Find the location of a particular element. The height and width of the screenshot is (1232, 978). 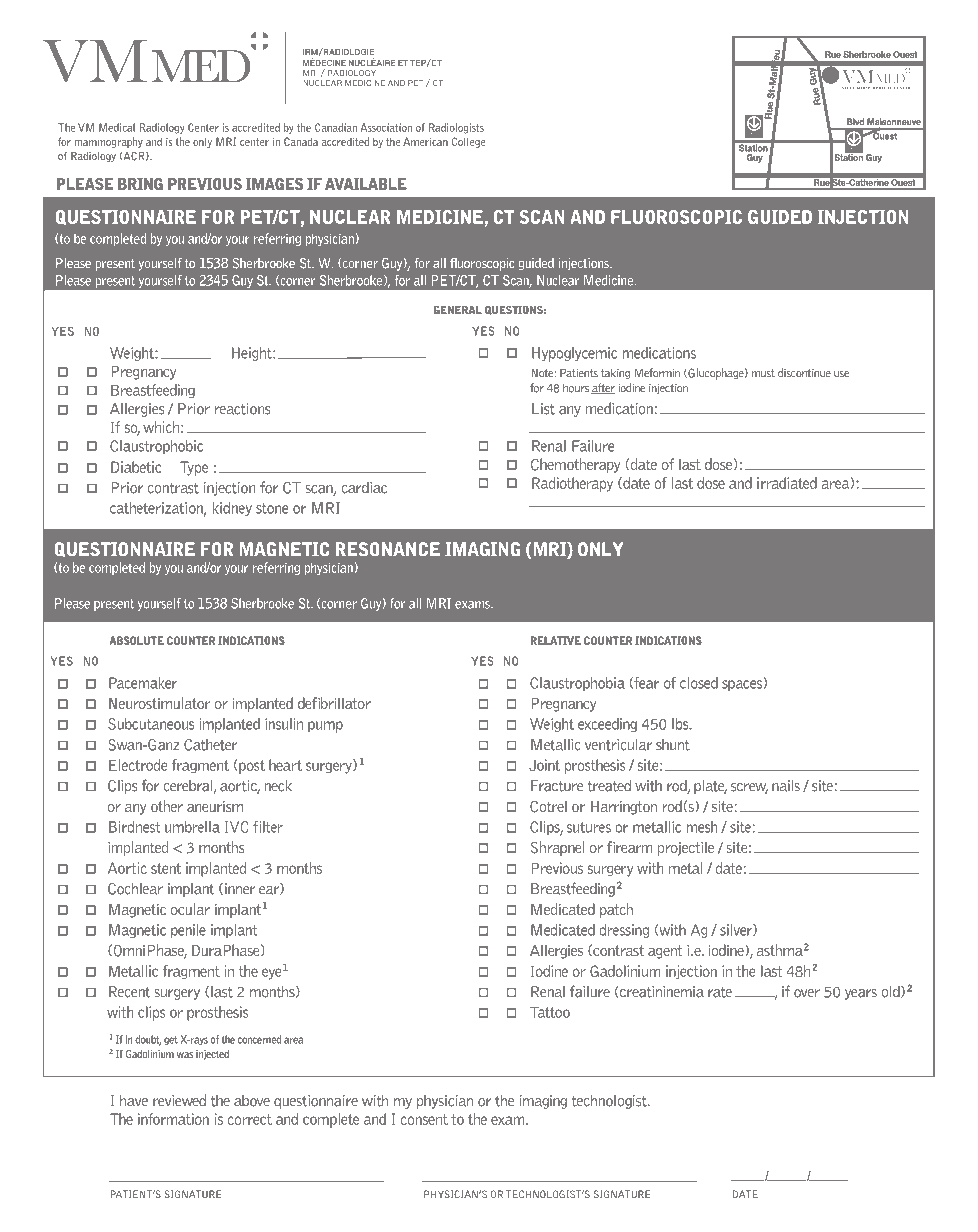

YYYY is located at coordinates (829, 1176).
